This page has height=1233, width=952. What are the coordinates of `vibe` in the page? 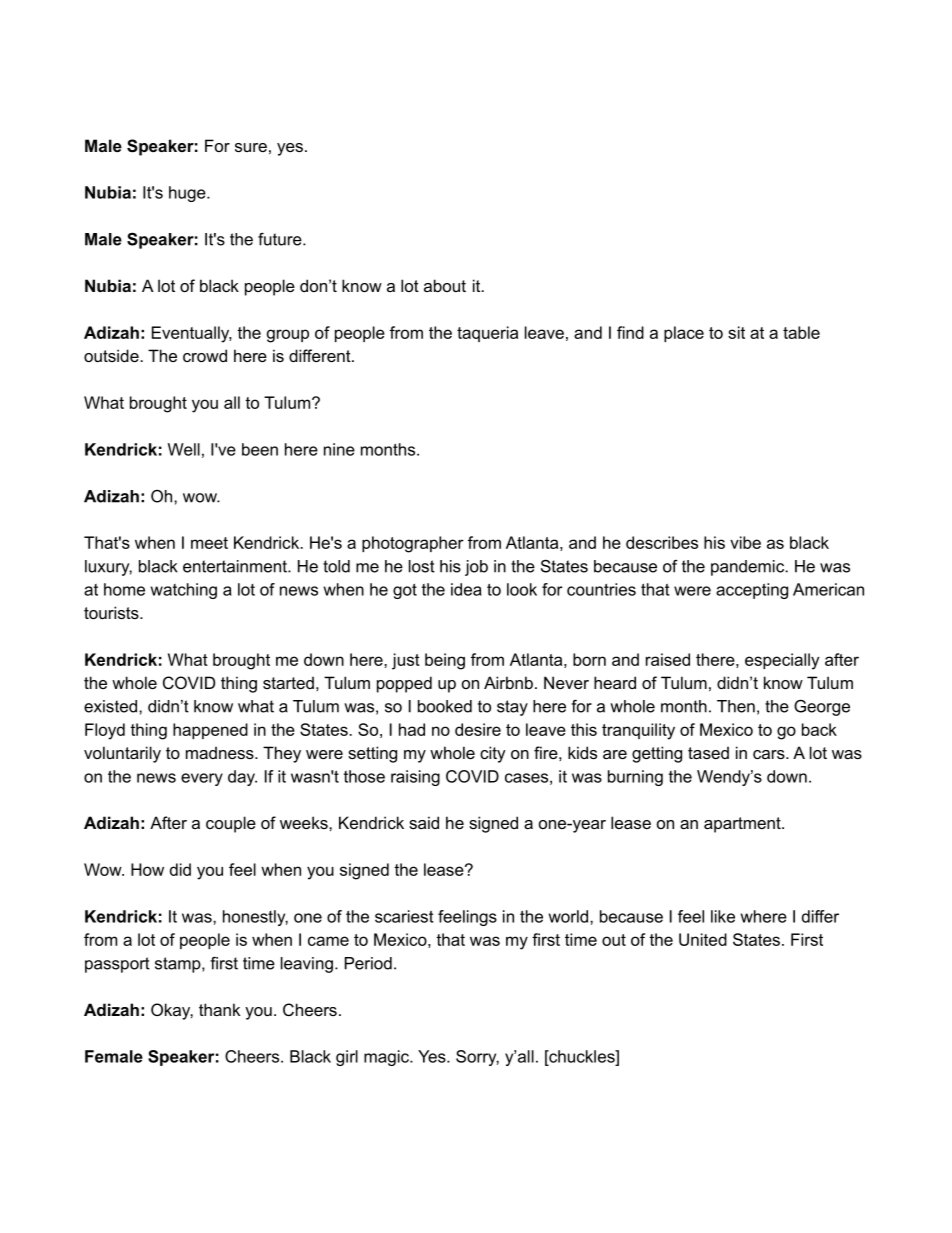 It's located at (745, 542).
